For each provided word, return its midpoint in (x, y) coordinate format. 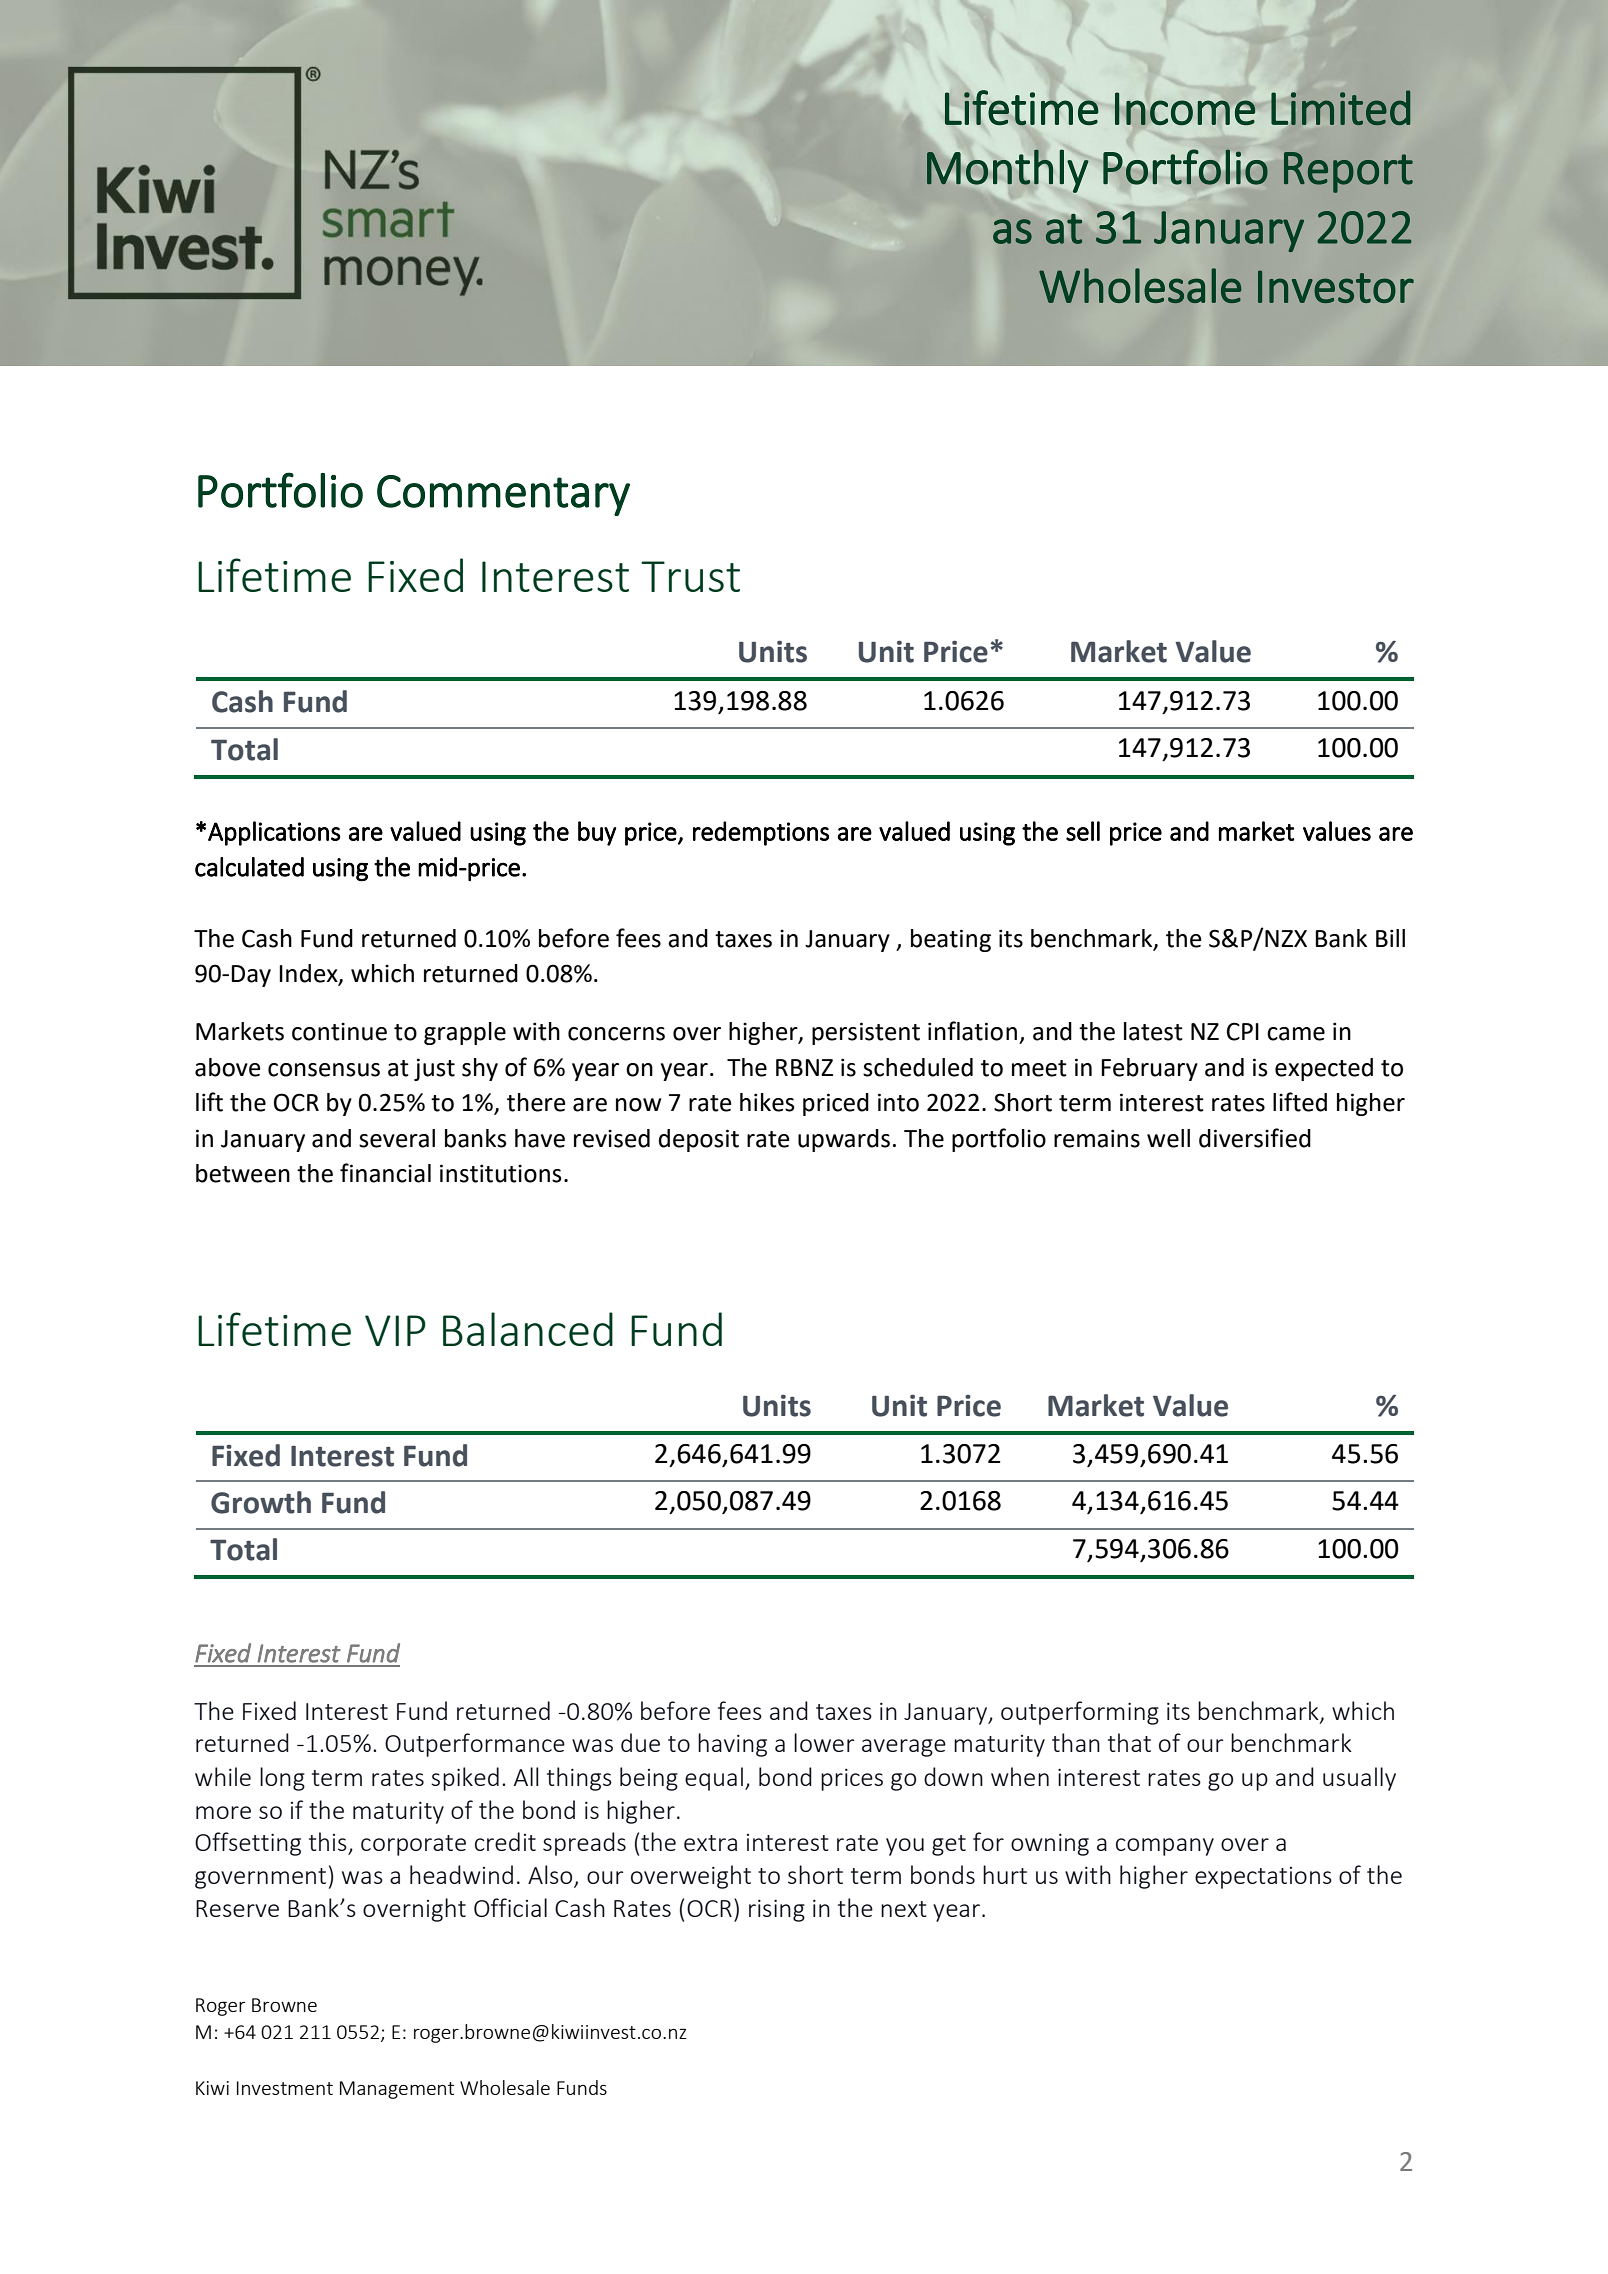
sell (1083, 831)
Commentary (503, 495)
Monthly (1008, 171)
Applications (274, 833)
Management (397, 2090)
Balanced (528, 1329)
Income (1185, 108)
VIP (395, 1330)
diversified (1255, 1138)
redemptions (761, 833)
